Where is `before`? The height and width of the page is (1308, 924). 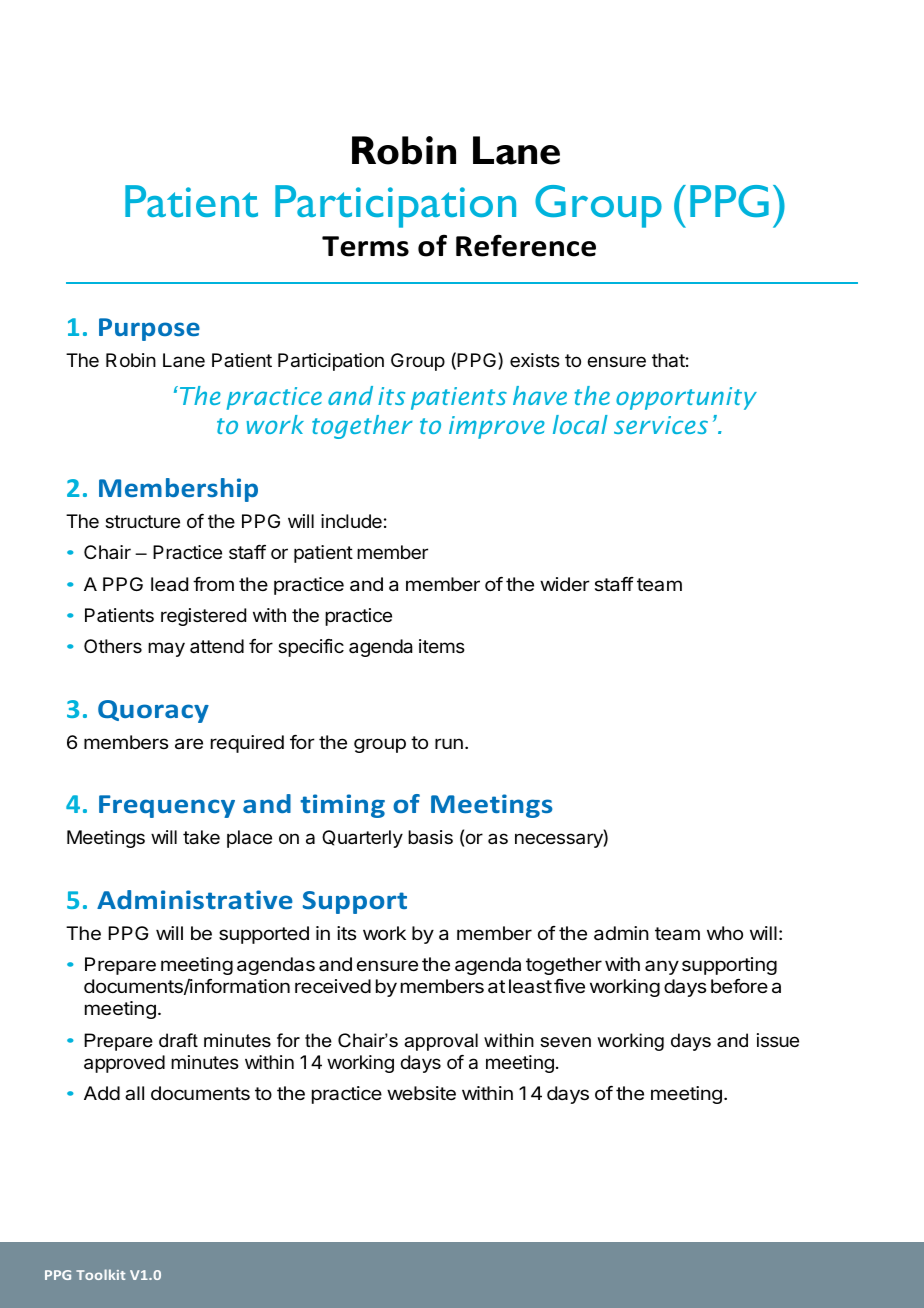
before is located at coordinates (739, 986).
